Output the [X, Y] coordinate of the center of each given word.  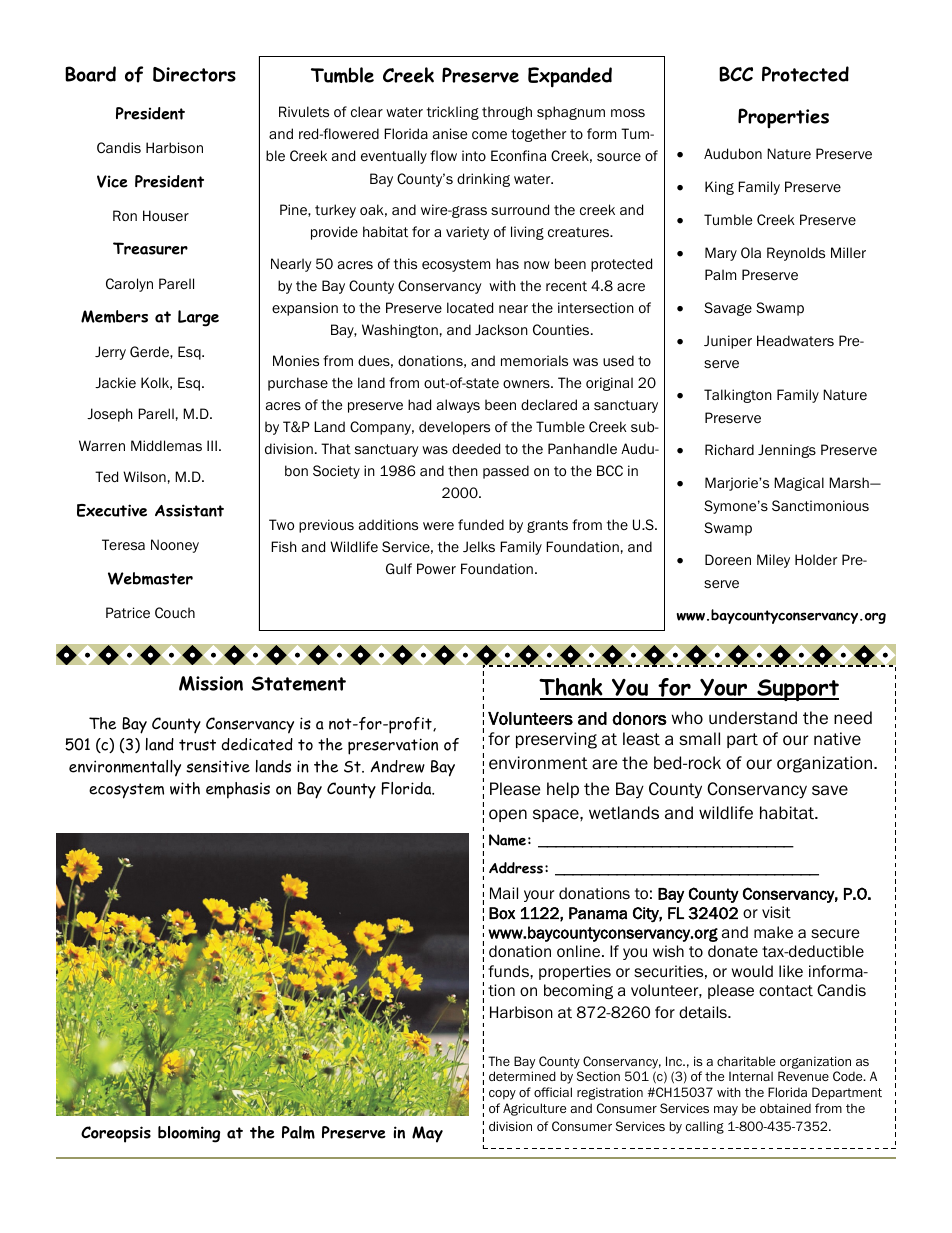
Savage [728, 309]
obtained [785, 1108]
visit [776, 912]
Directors [194, 74]
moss [628, 113]
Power [436, 568]
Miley [773, 561]
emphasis [238, 790]
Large [198, 318]
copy [502, 1095]
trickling [453, 113]
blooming [189, 1134]
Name [507, 840]
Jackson [501, 330]
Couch [175, 612]
